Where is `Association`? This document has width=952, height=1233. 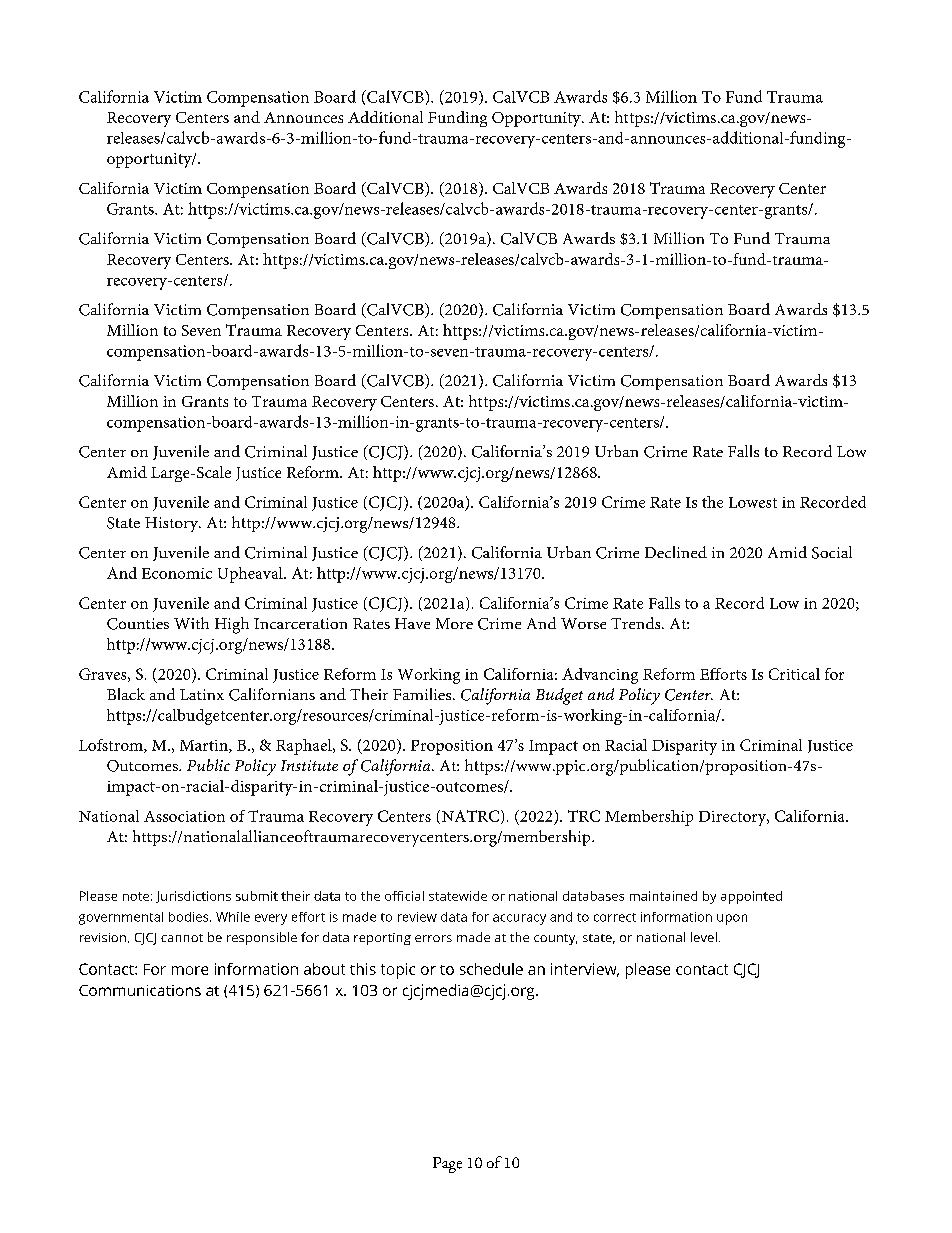 Association is located at coordinates (184, 816).
